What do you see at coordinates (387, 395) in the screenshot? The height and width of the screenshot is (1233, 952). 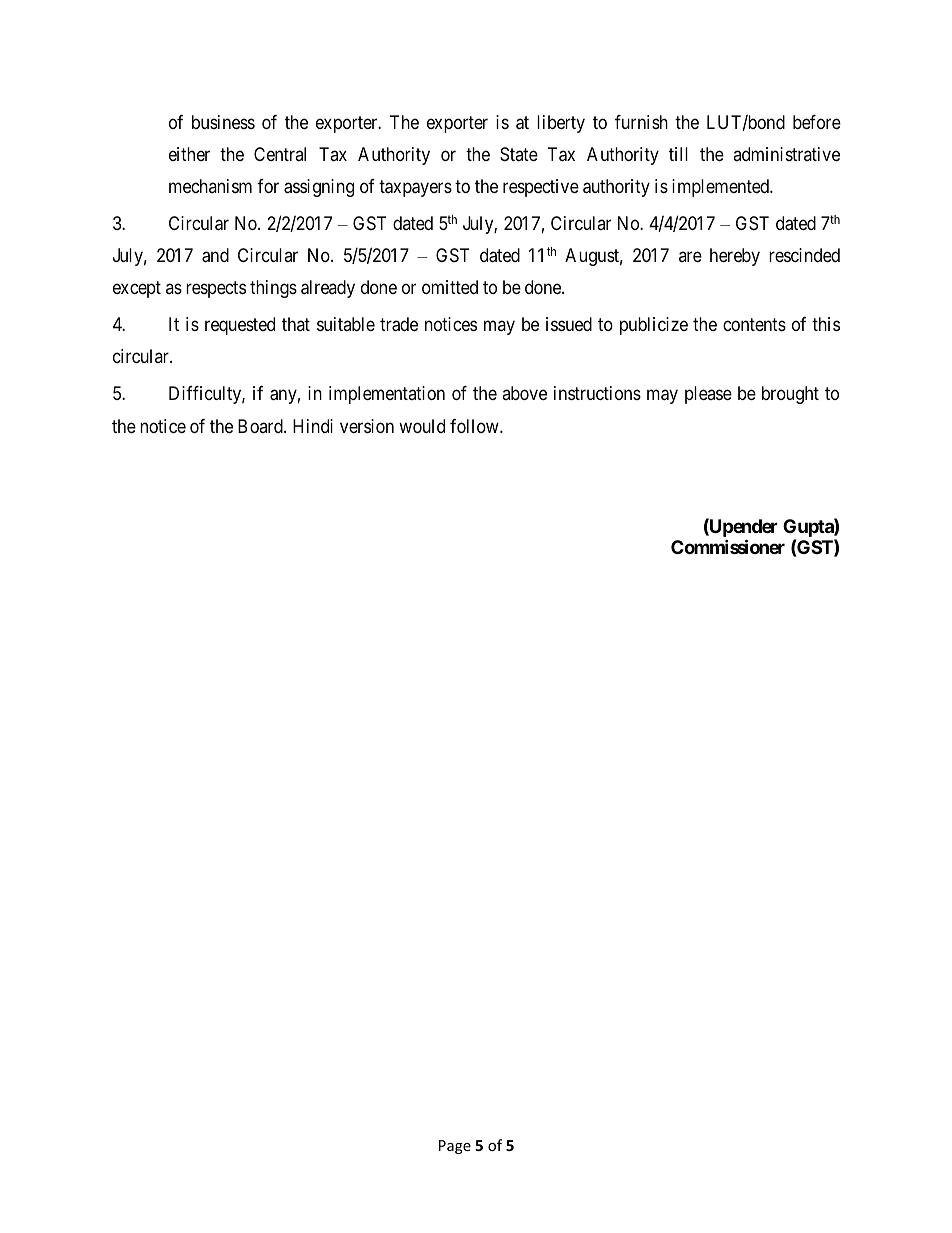 I see `implementation` at bounding box center [387, 395].
